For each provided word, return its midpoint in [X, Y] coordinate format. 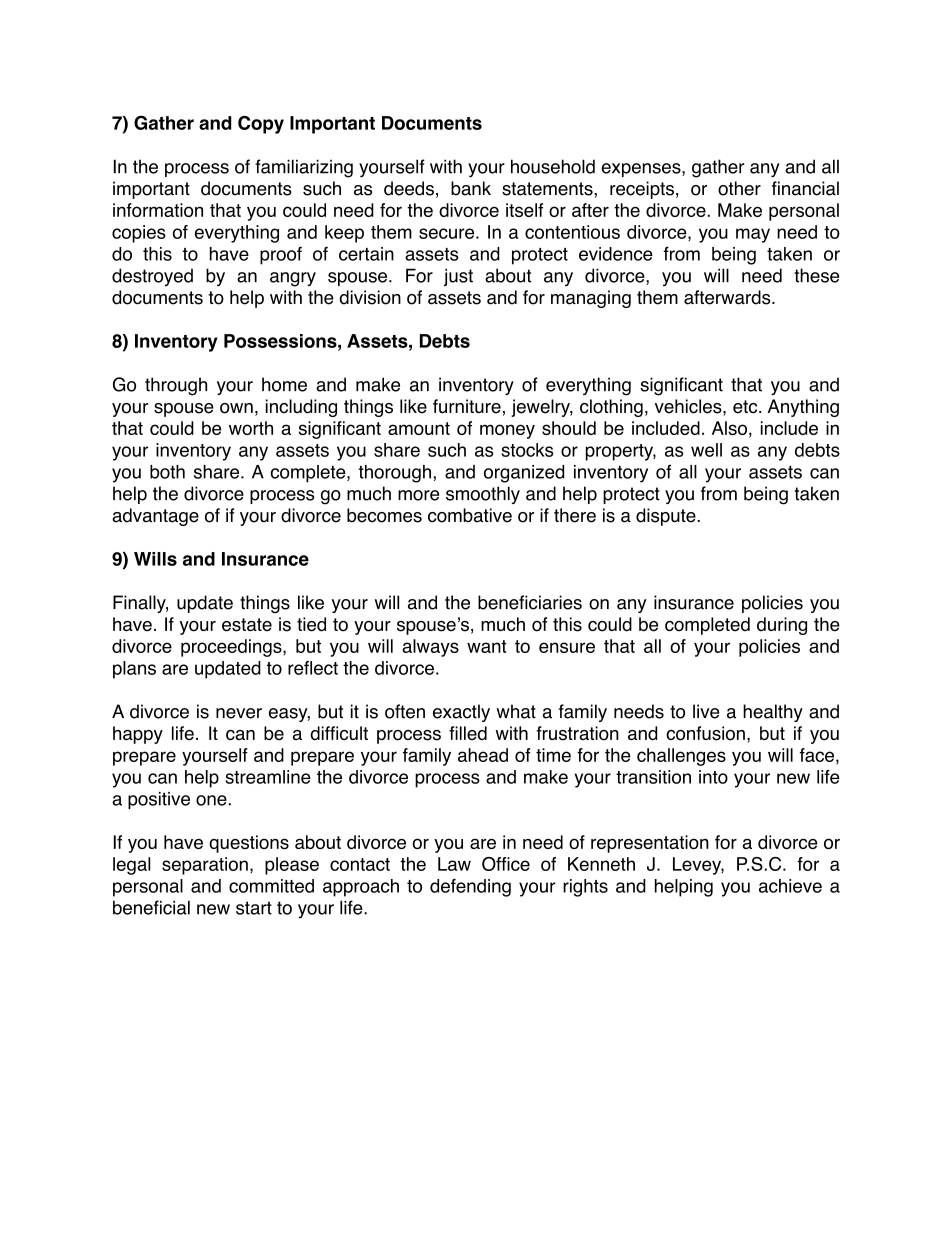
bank [471, 188]
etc [746, 407]
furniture [467, 406]
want [487, 646]
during [782, 626]
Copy [261, 125]
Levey [698, 866]
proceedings [232, 648]
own [236, 408]
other [739, 188]
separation [205, 866]
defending [470, 888]
